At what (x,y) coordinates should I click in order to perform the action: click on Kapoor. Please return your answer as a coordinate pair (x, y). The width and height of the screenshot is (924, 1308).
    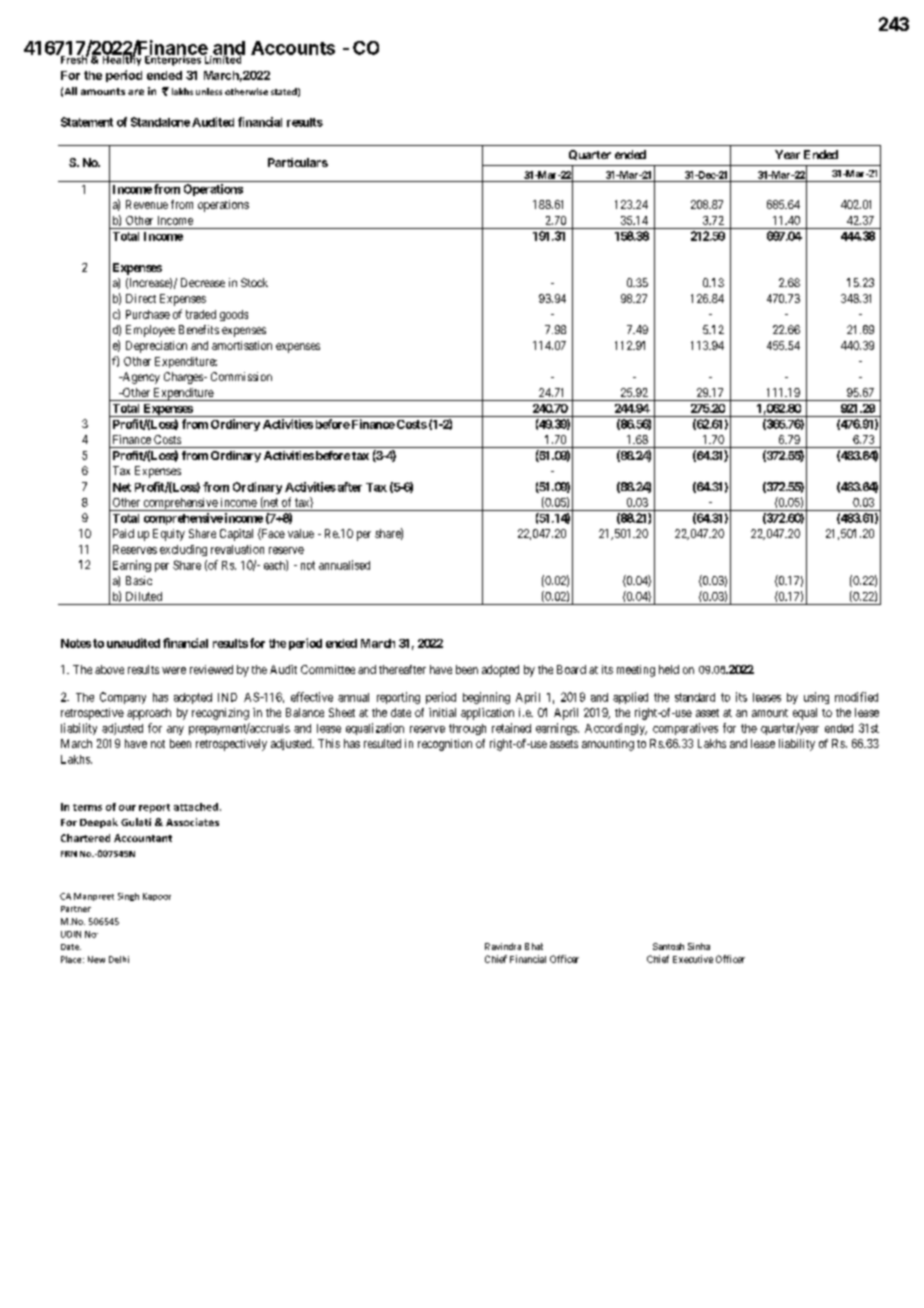
    Looking at the image, I should click on (157, 897).
